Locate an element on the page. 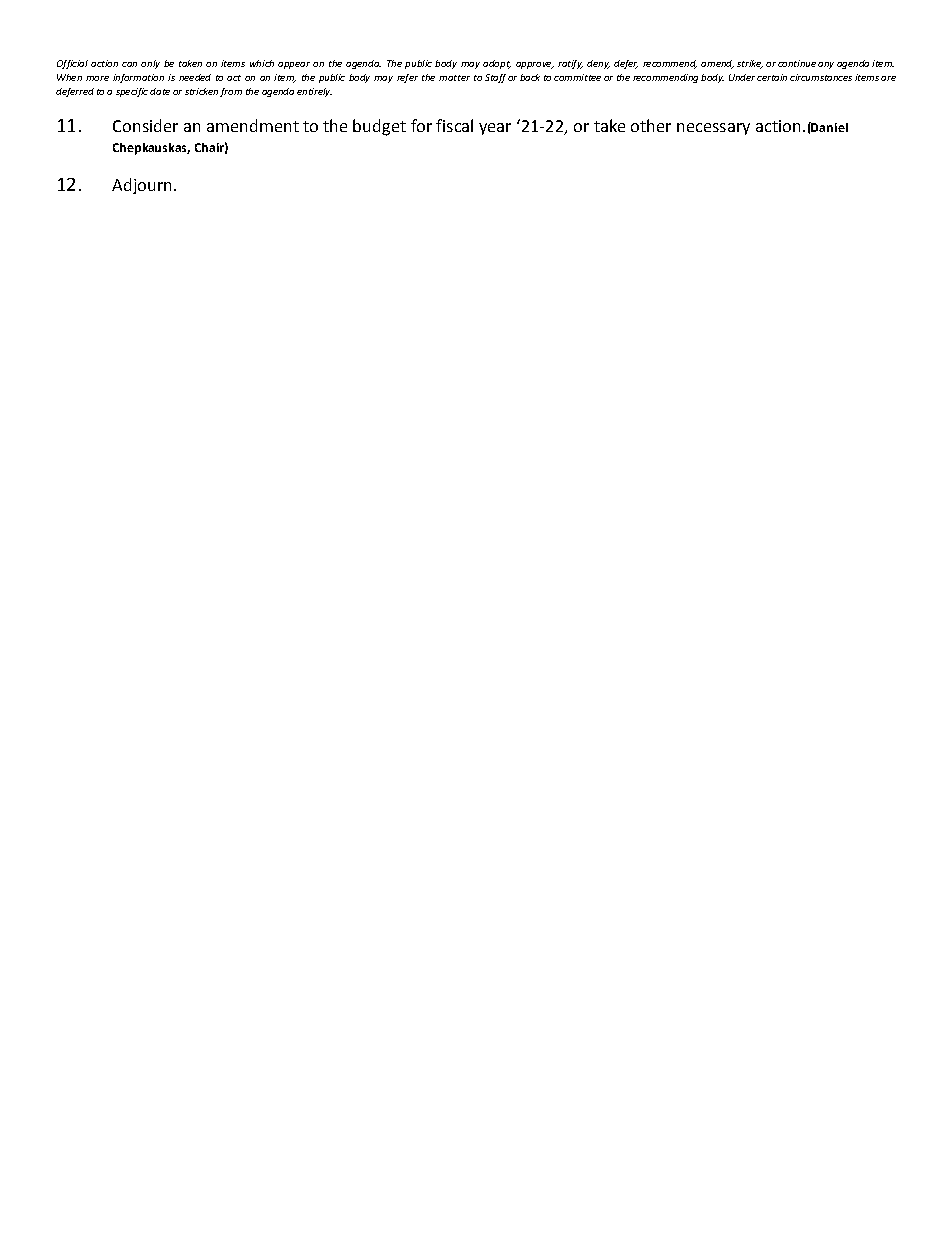  Consider is located at coordinates (145, 125).
